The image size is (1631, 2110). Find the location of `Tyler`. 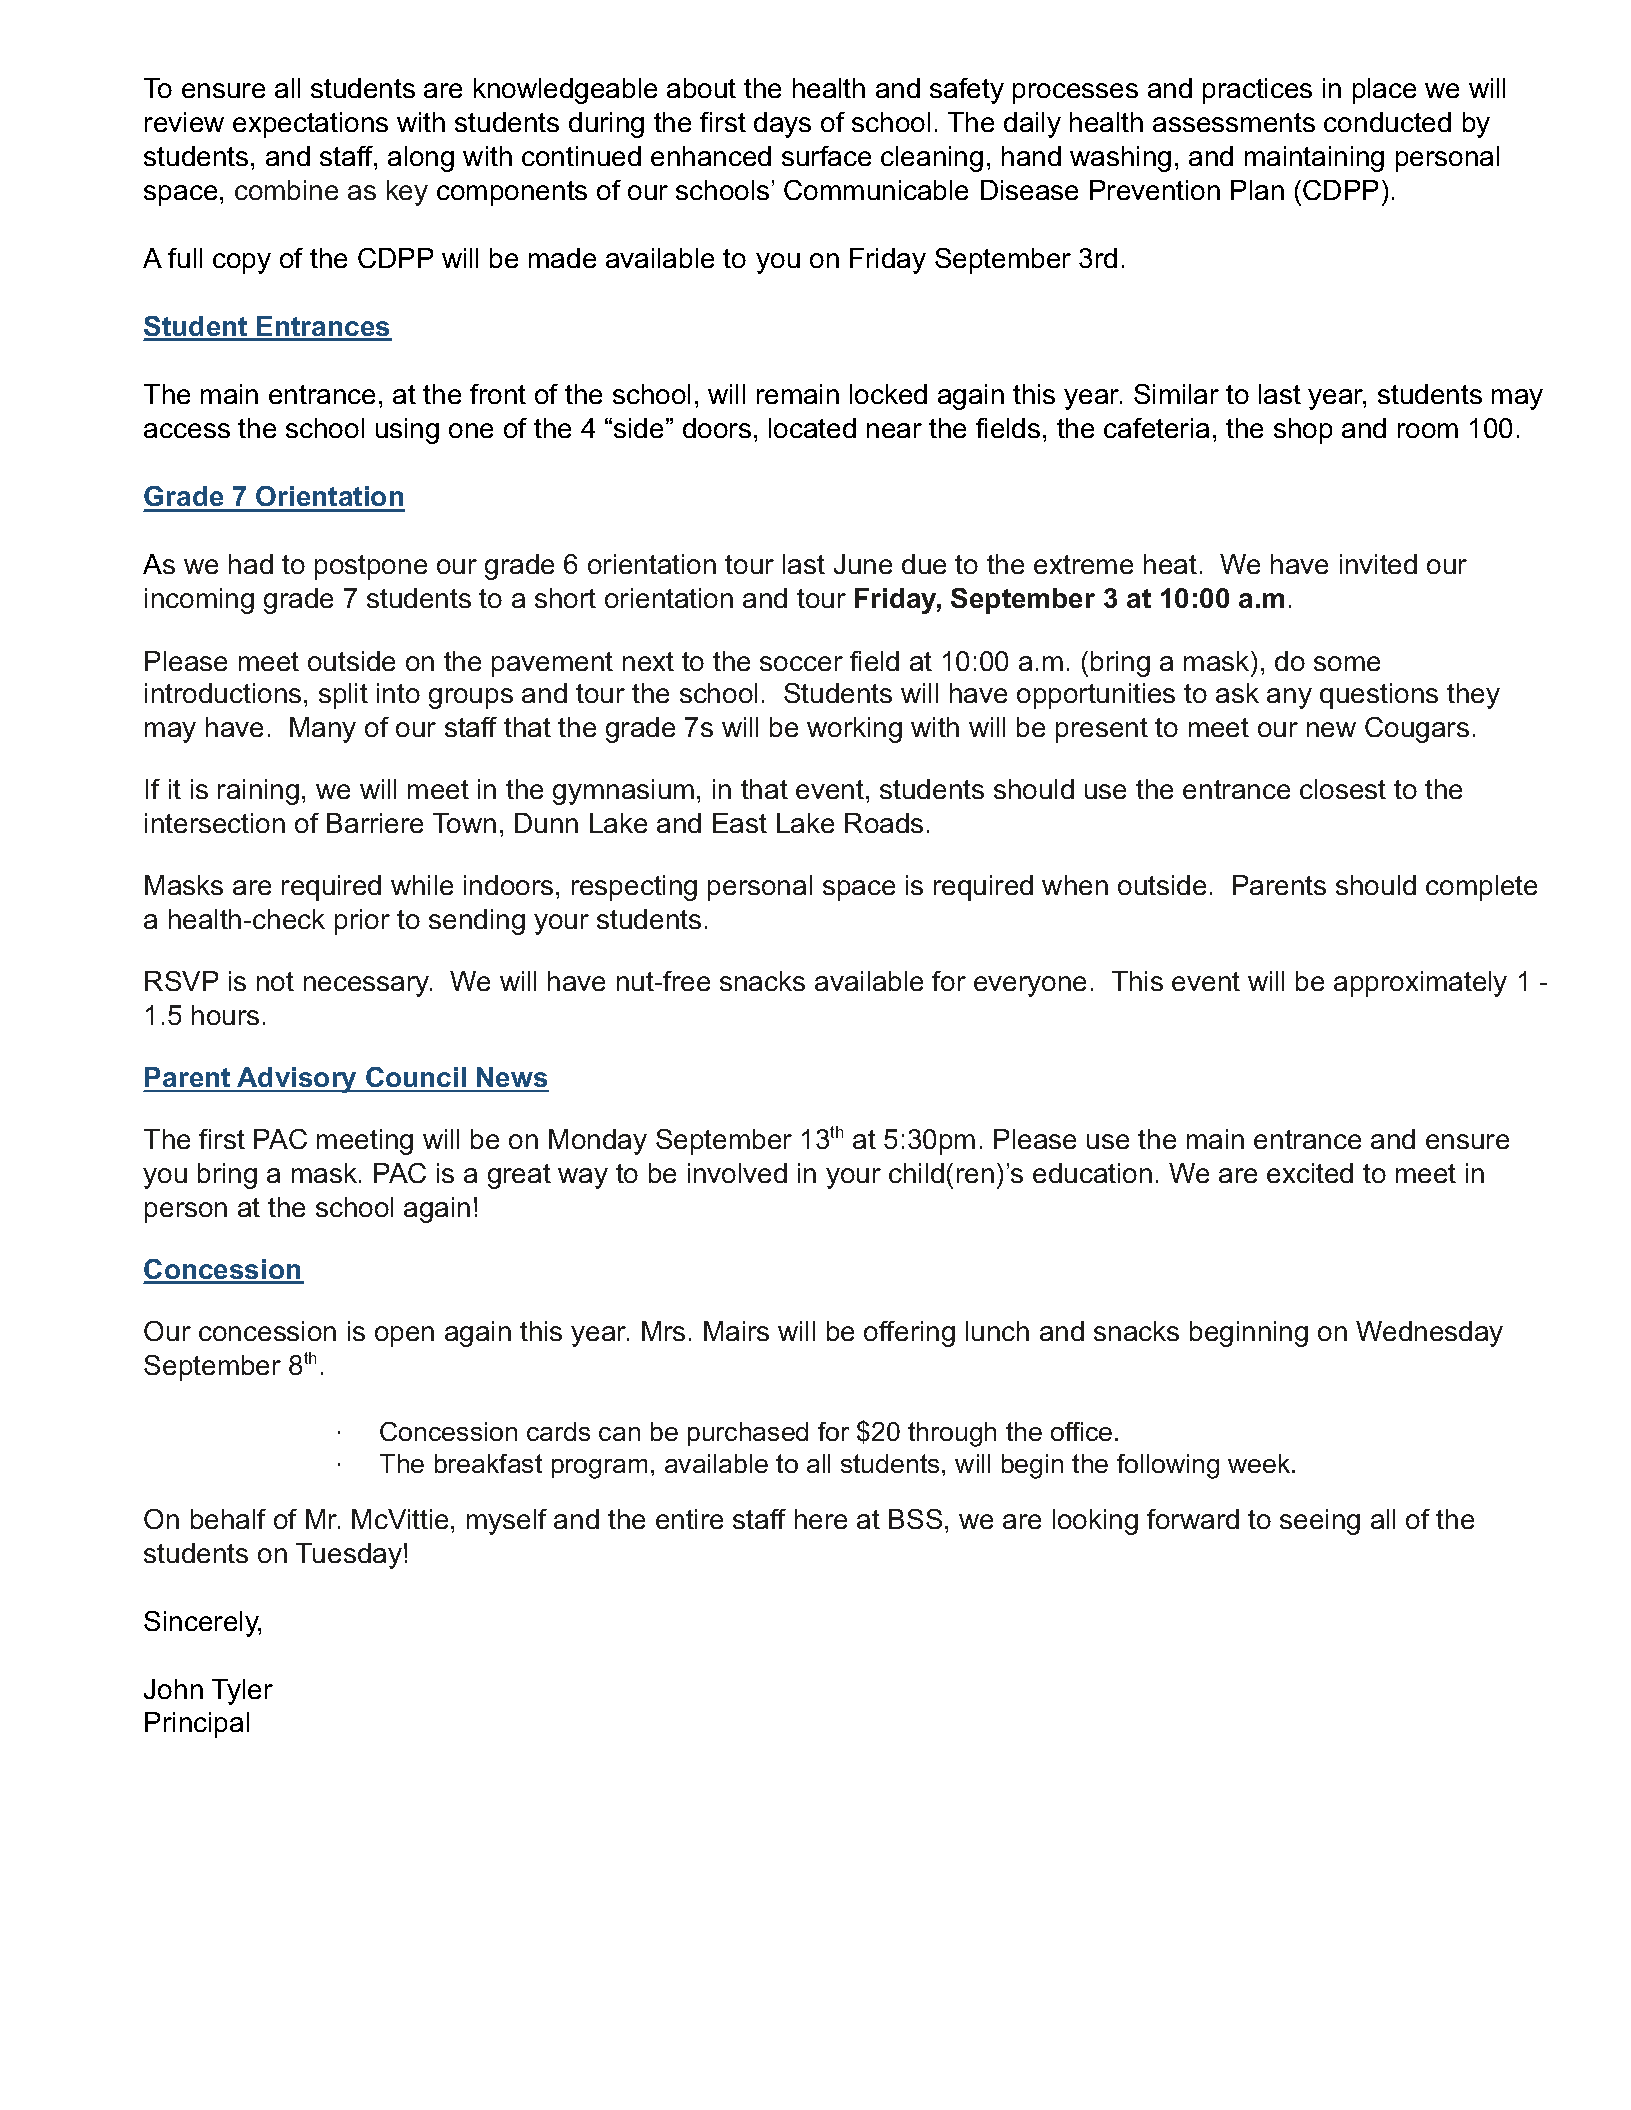

Tyler is located at coordinates (242, 1692).
